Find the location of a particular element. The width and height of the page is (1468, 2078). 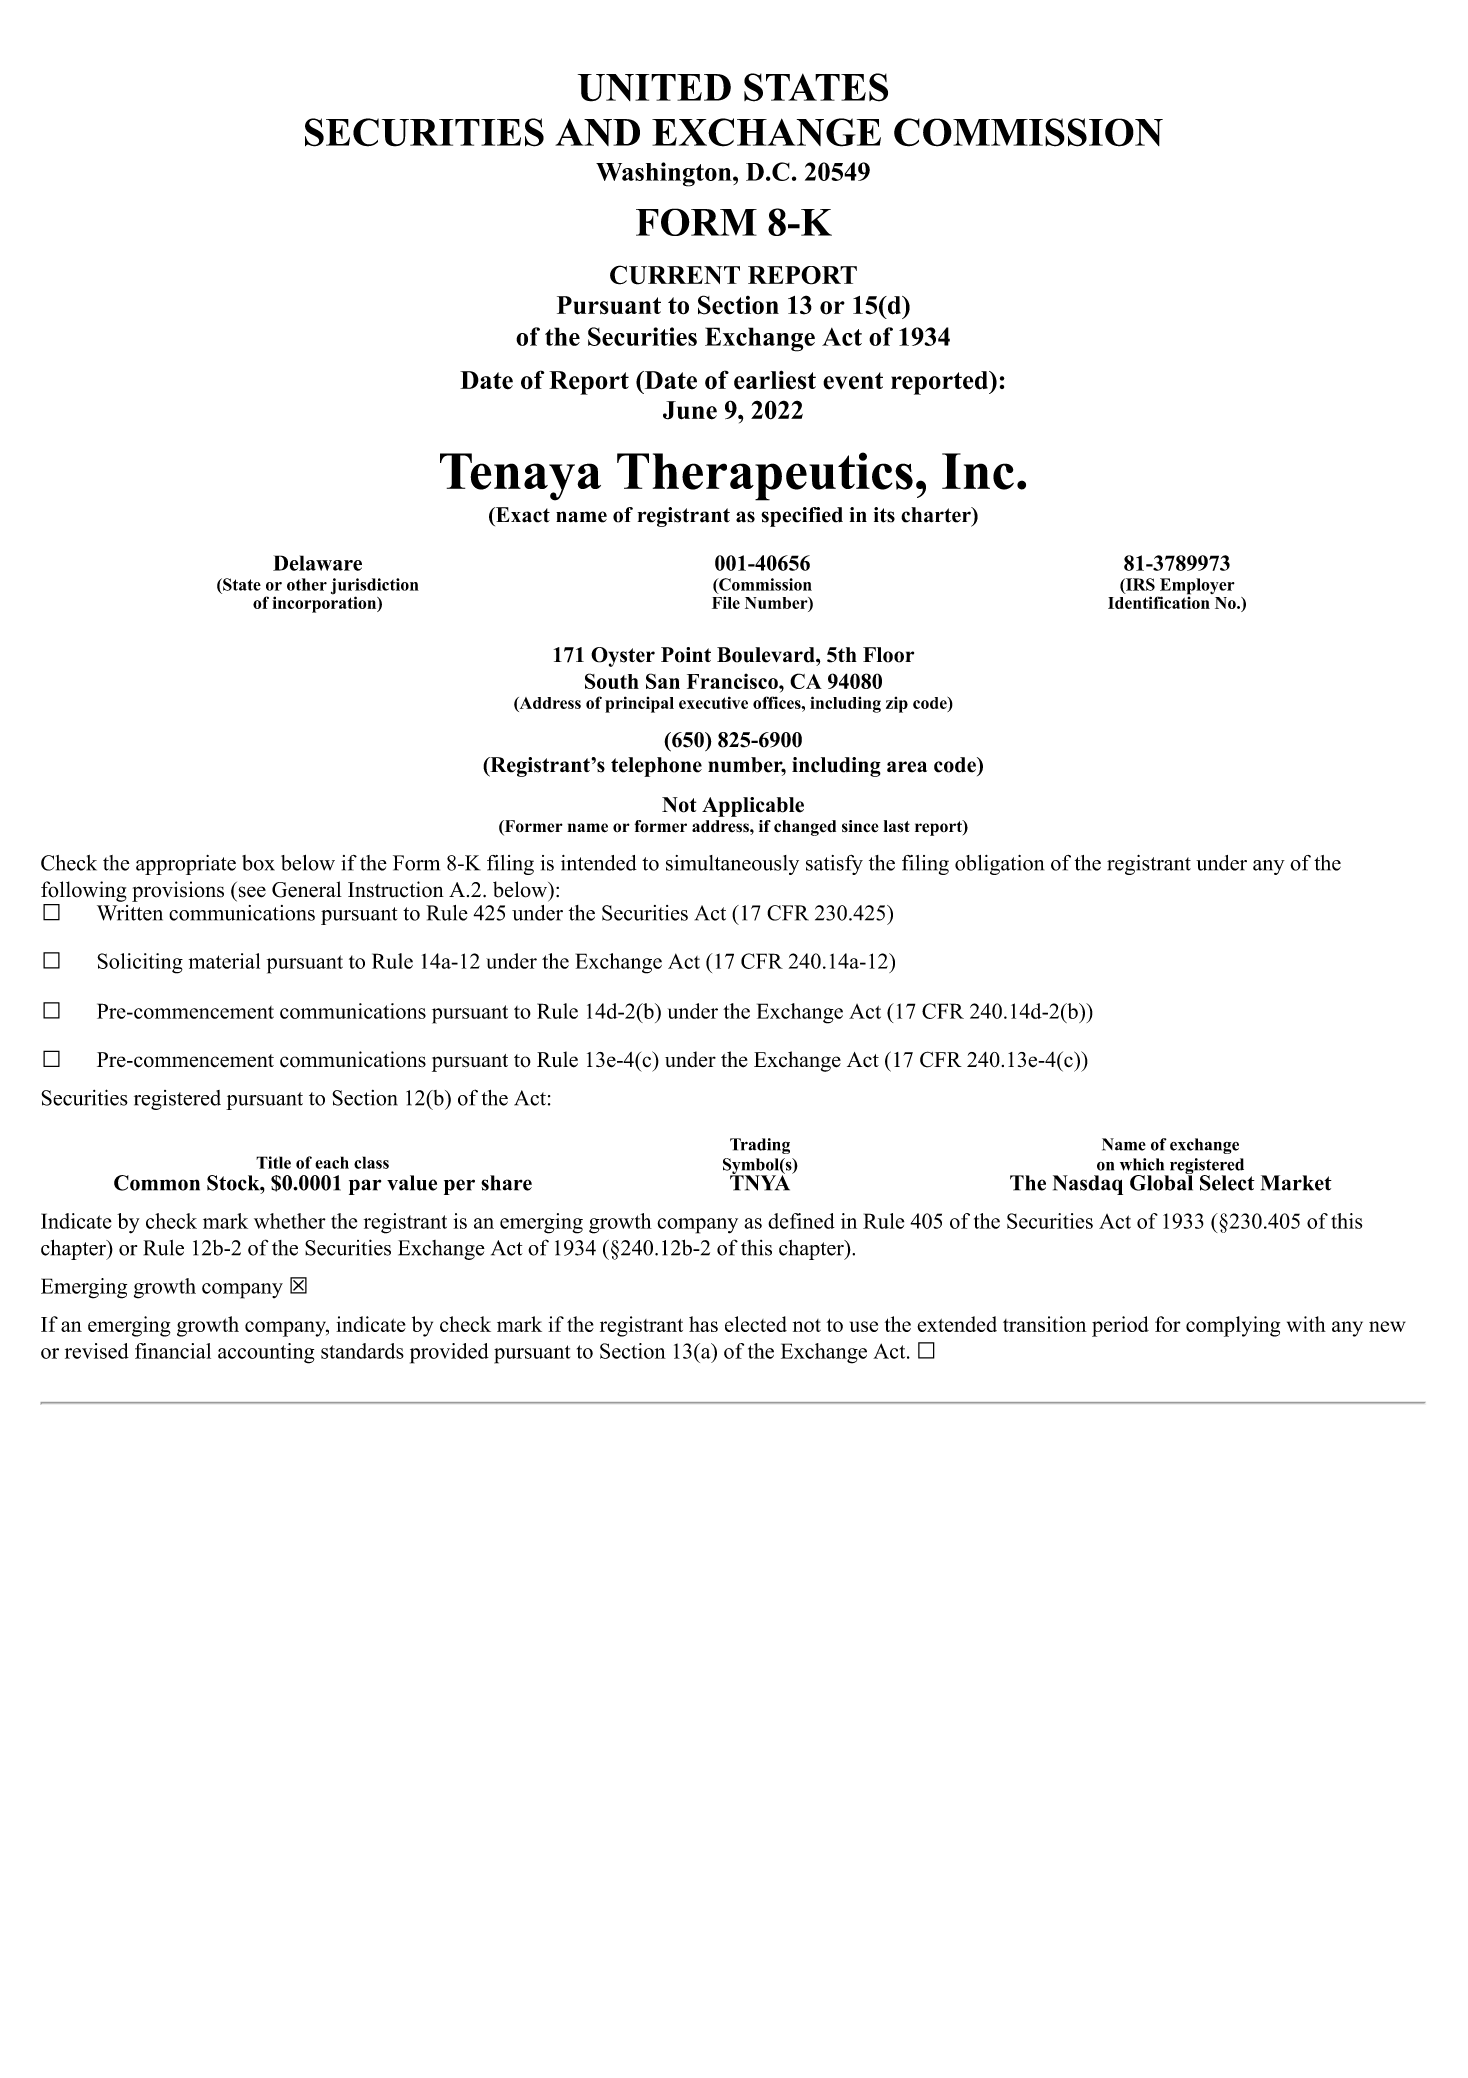

Employer is located at coordinates (1196, 587).
